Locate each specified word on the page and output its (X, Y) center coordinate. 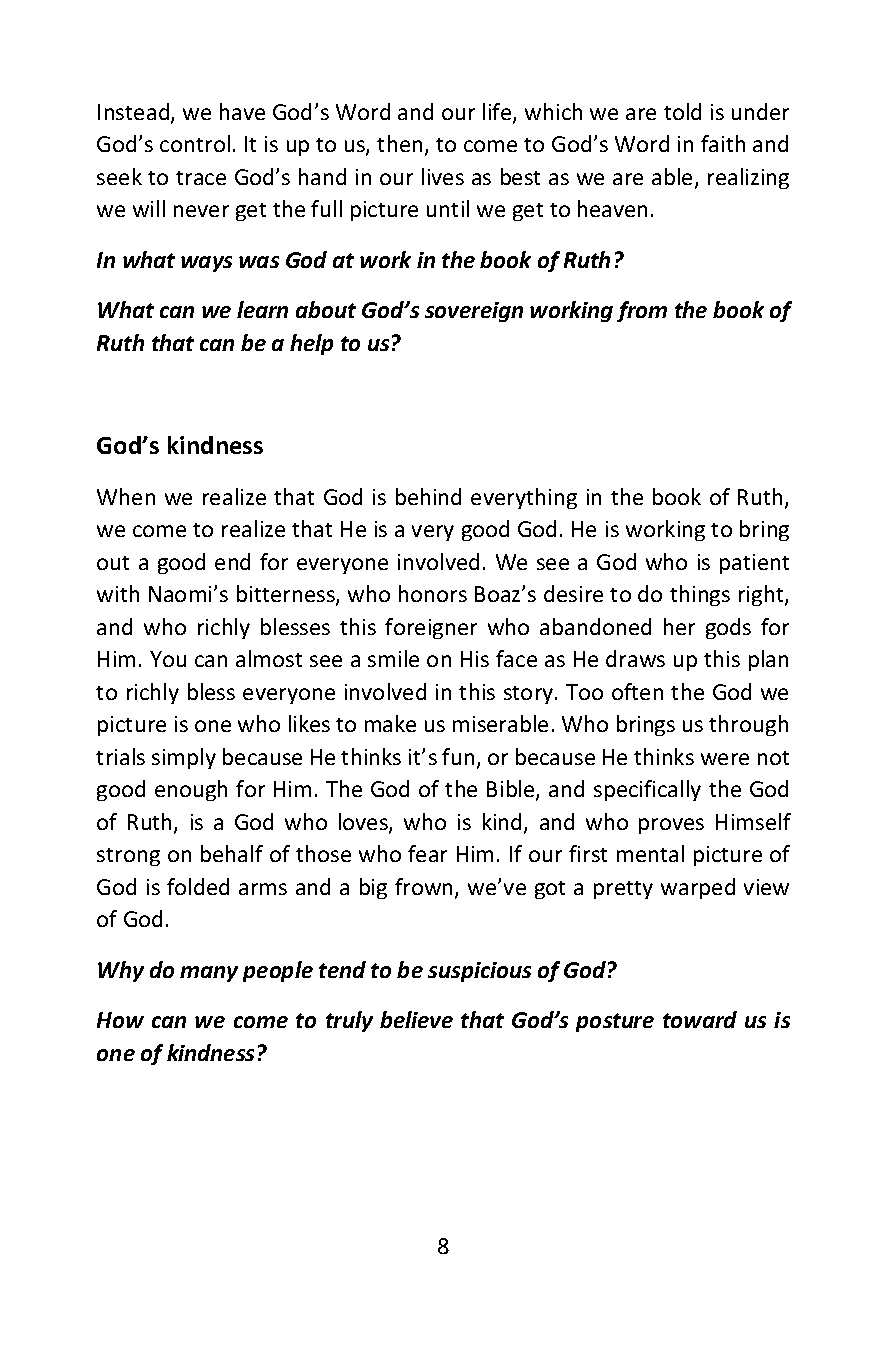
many (209, 974)
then (399, 143)
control (195, 143)
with (118, 593)
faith (723, 143)
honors (433, 593)
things (700, 595)
